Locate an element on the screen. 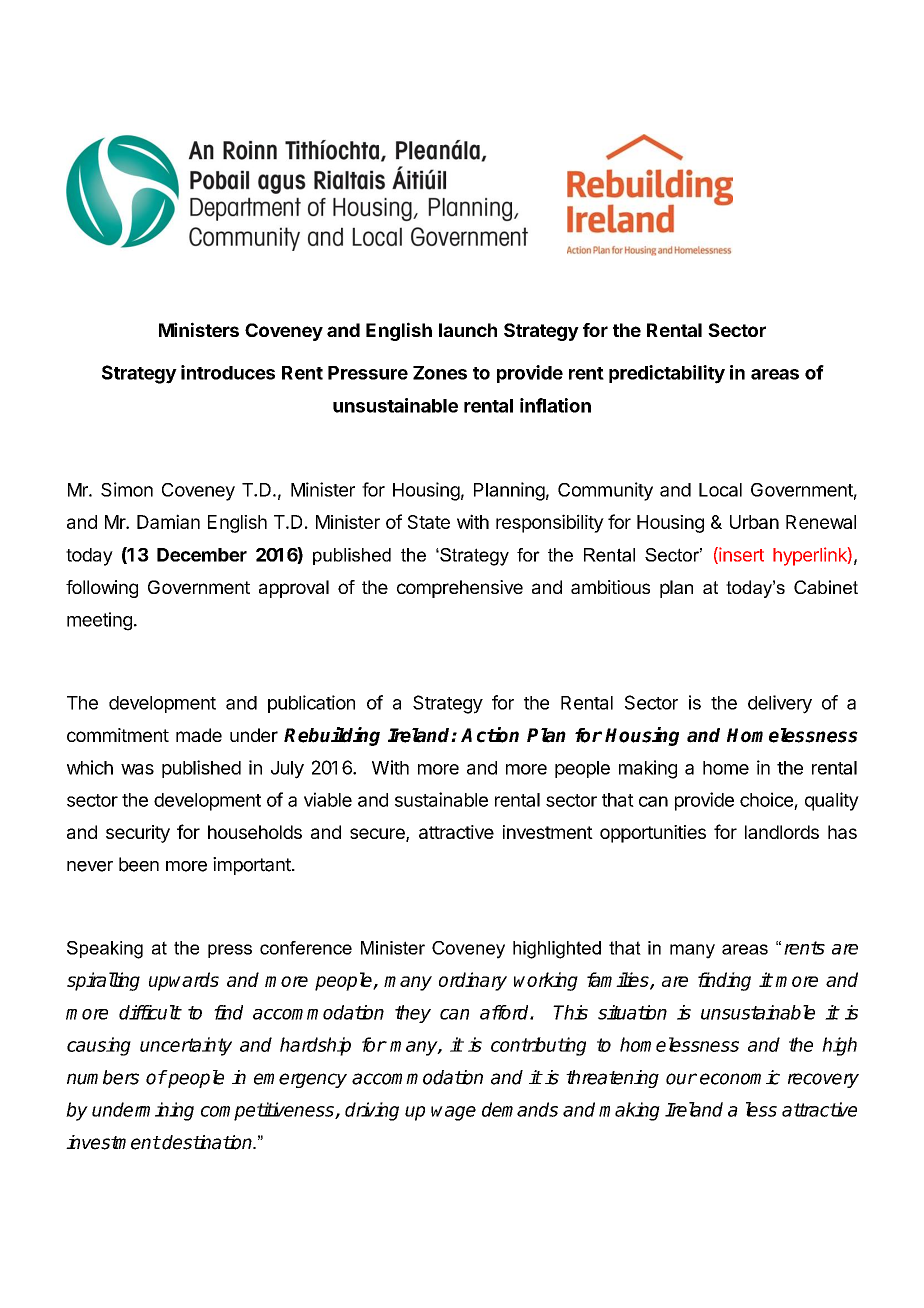 The width and height of the screenshot is (924, 1308). meeting is located at coordinates (99, 621).
